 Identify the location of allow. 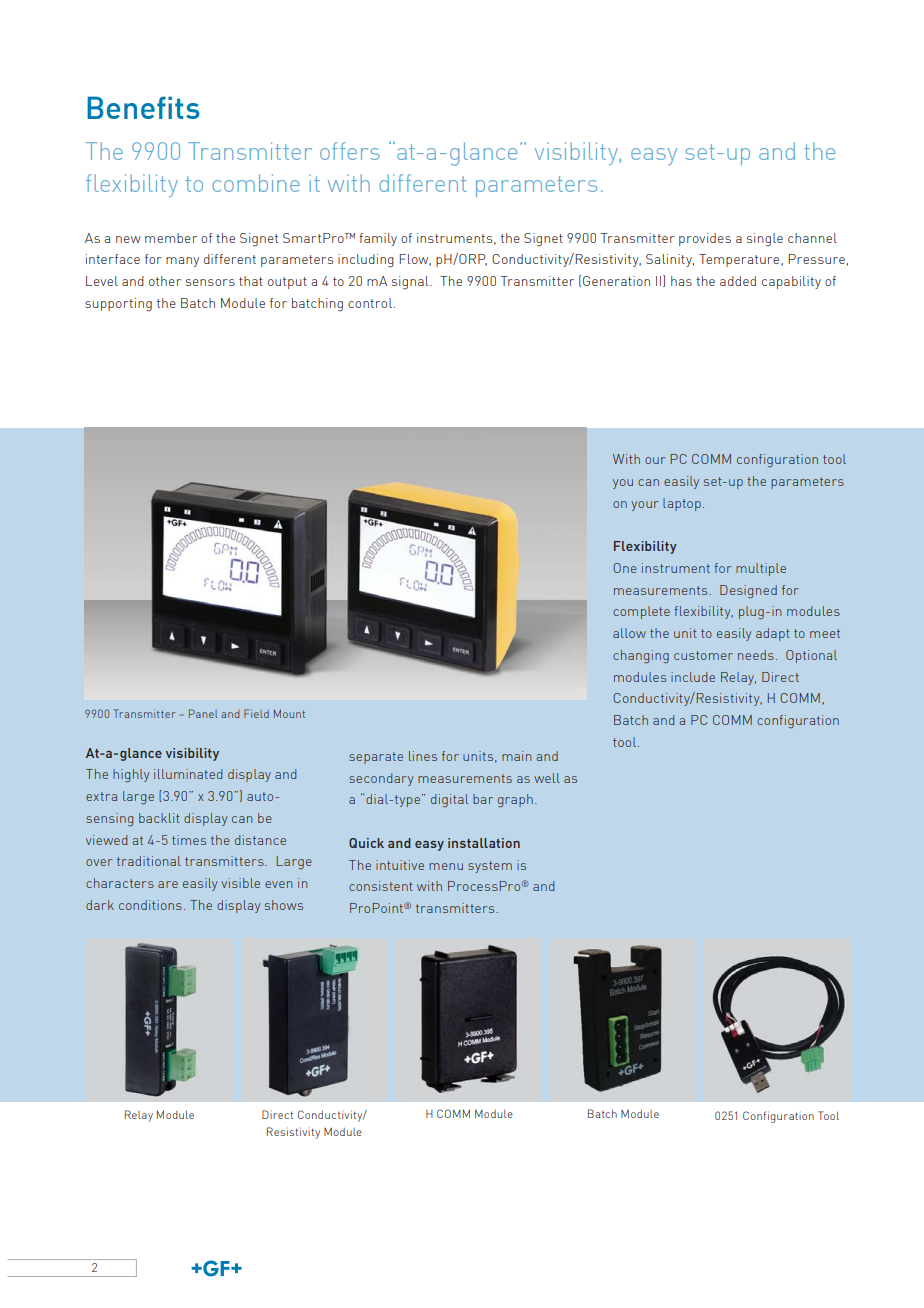
(629, 633).
